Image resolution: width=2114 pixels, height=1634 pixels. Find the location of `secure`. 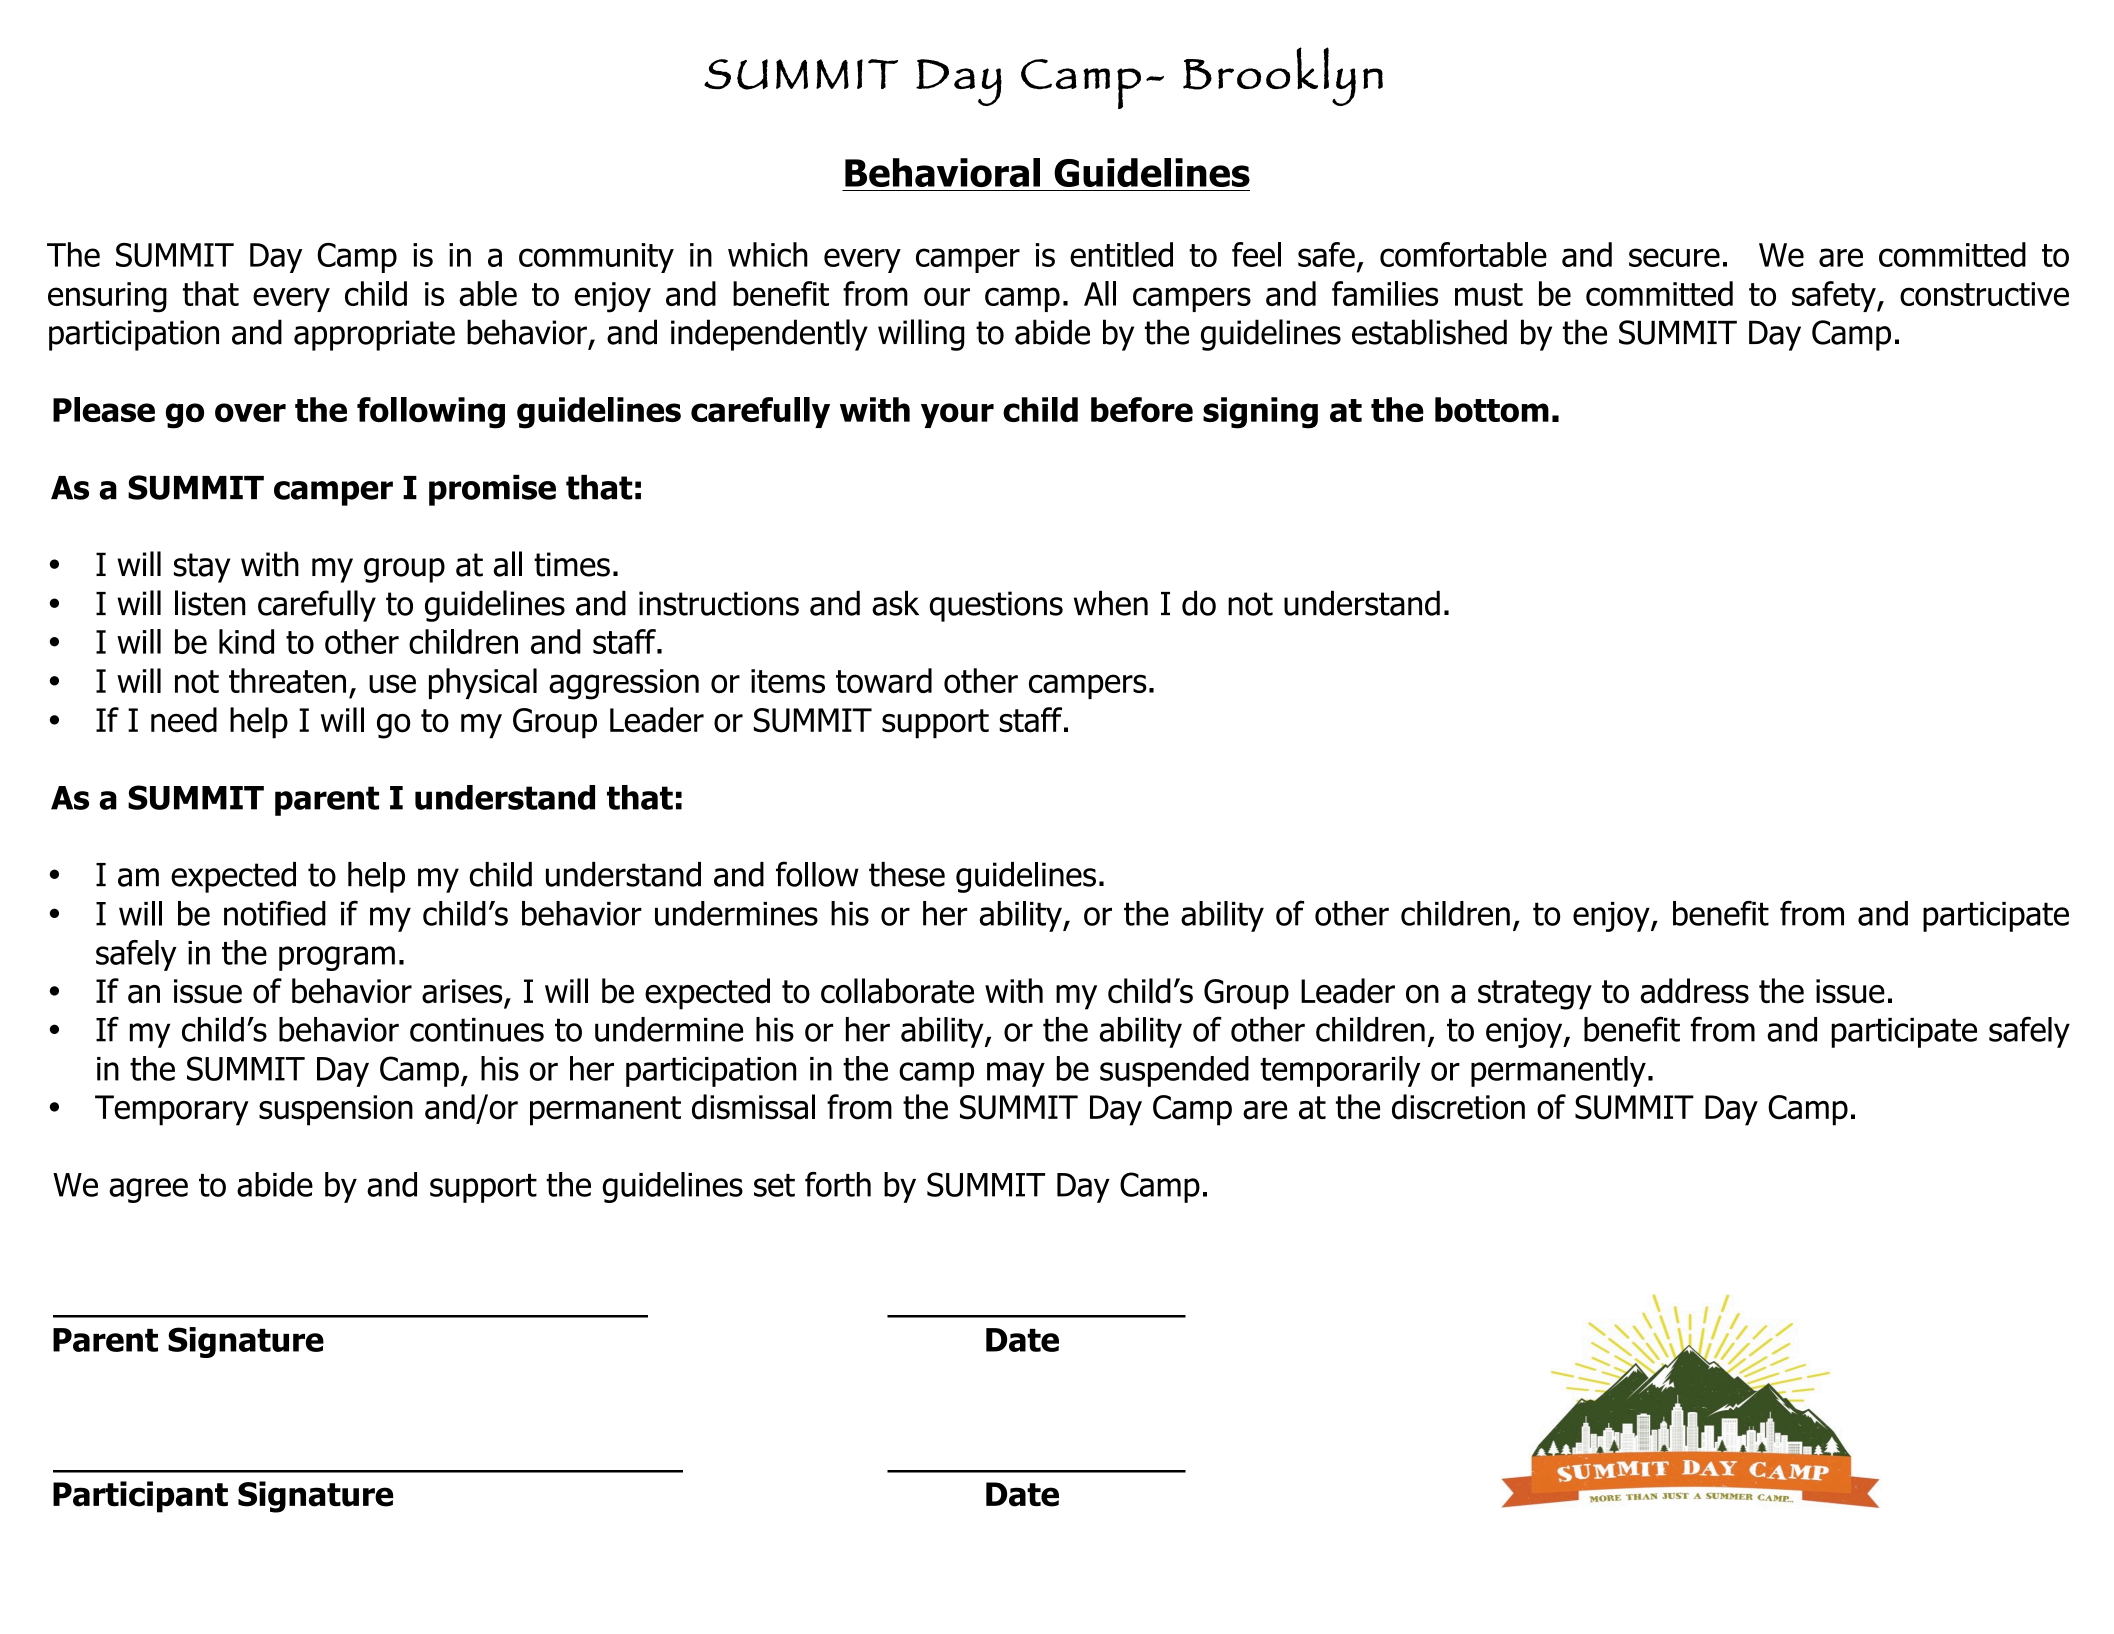

secure is located at coordinates (1674, 257).
